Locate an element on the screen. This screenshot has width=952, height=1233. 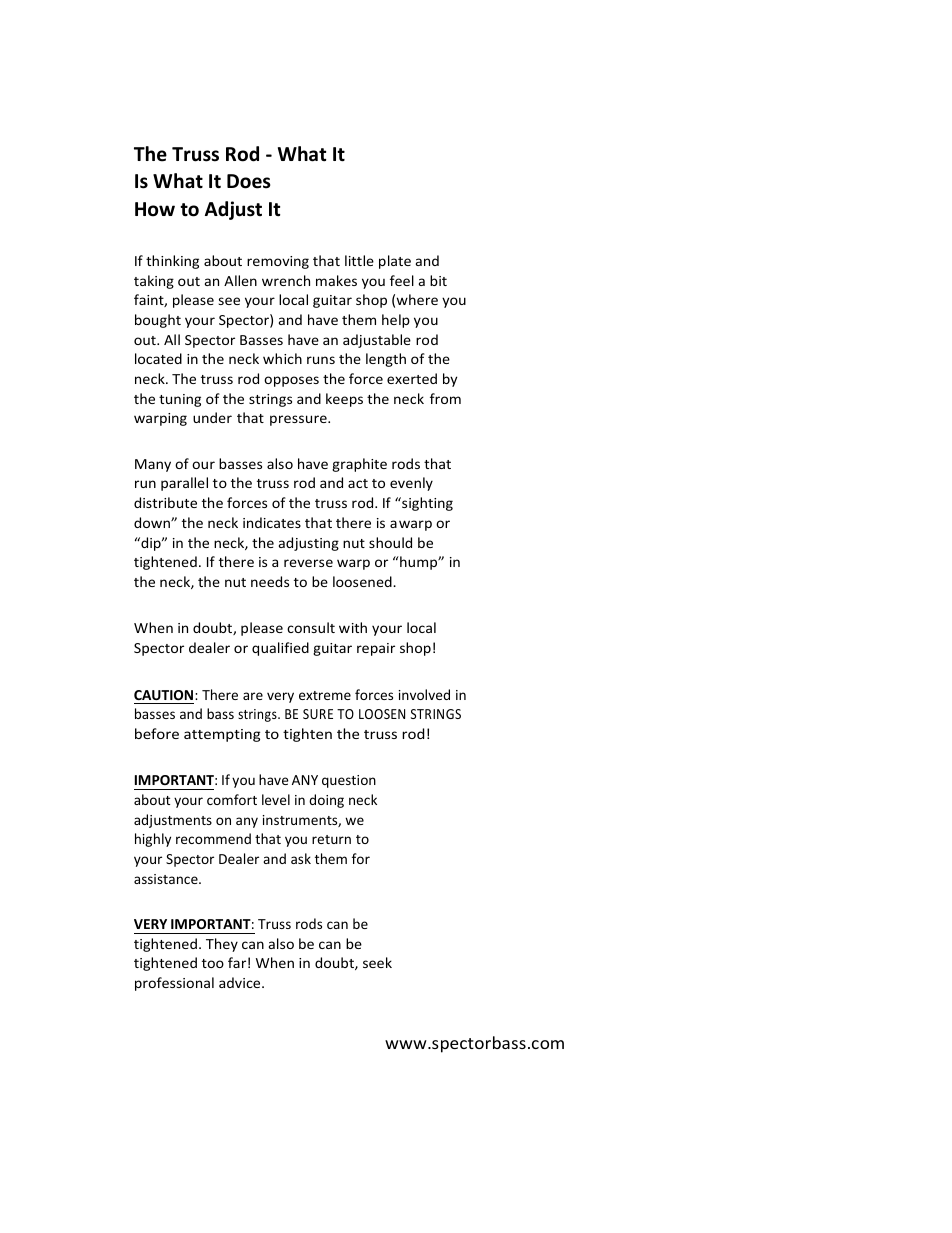
down is located at coordinates (153, 522).
